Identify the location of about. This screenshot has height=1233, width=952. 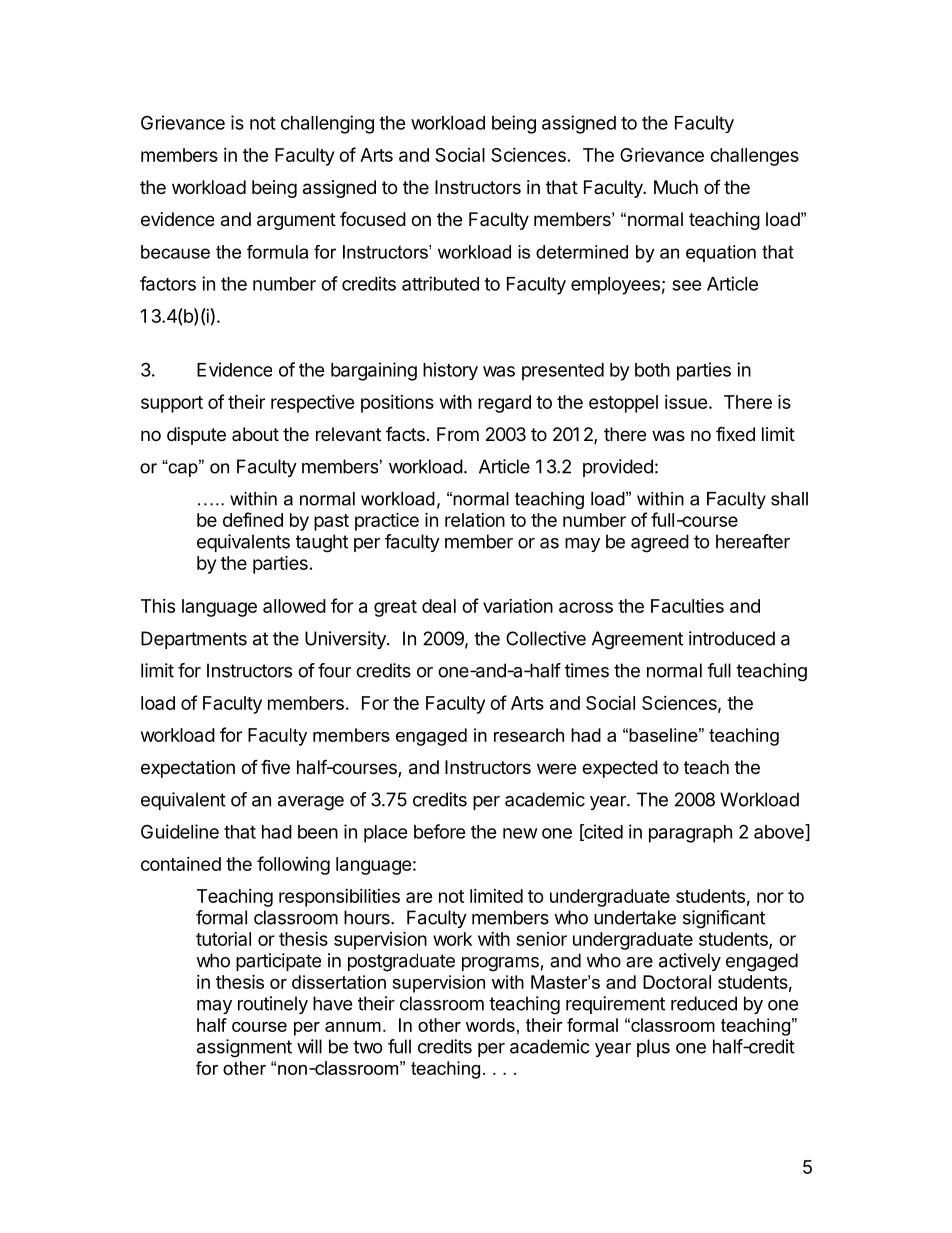
(255, 434).
